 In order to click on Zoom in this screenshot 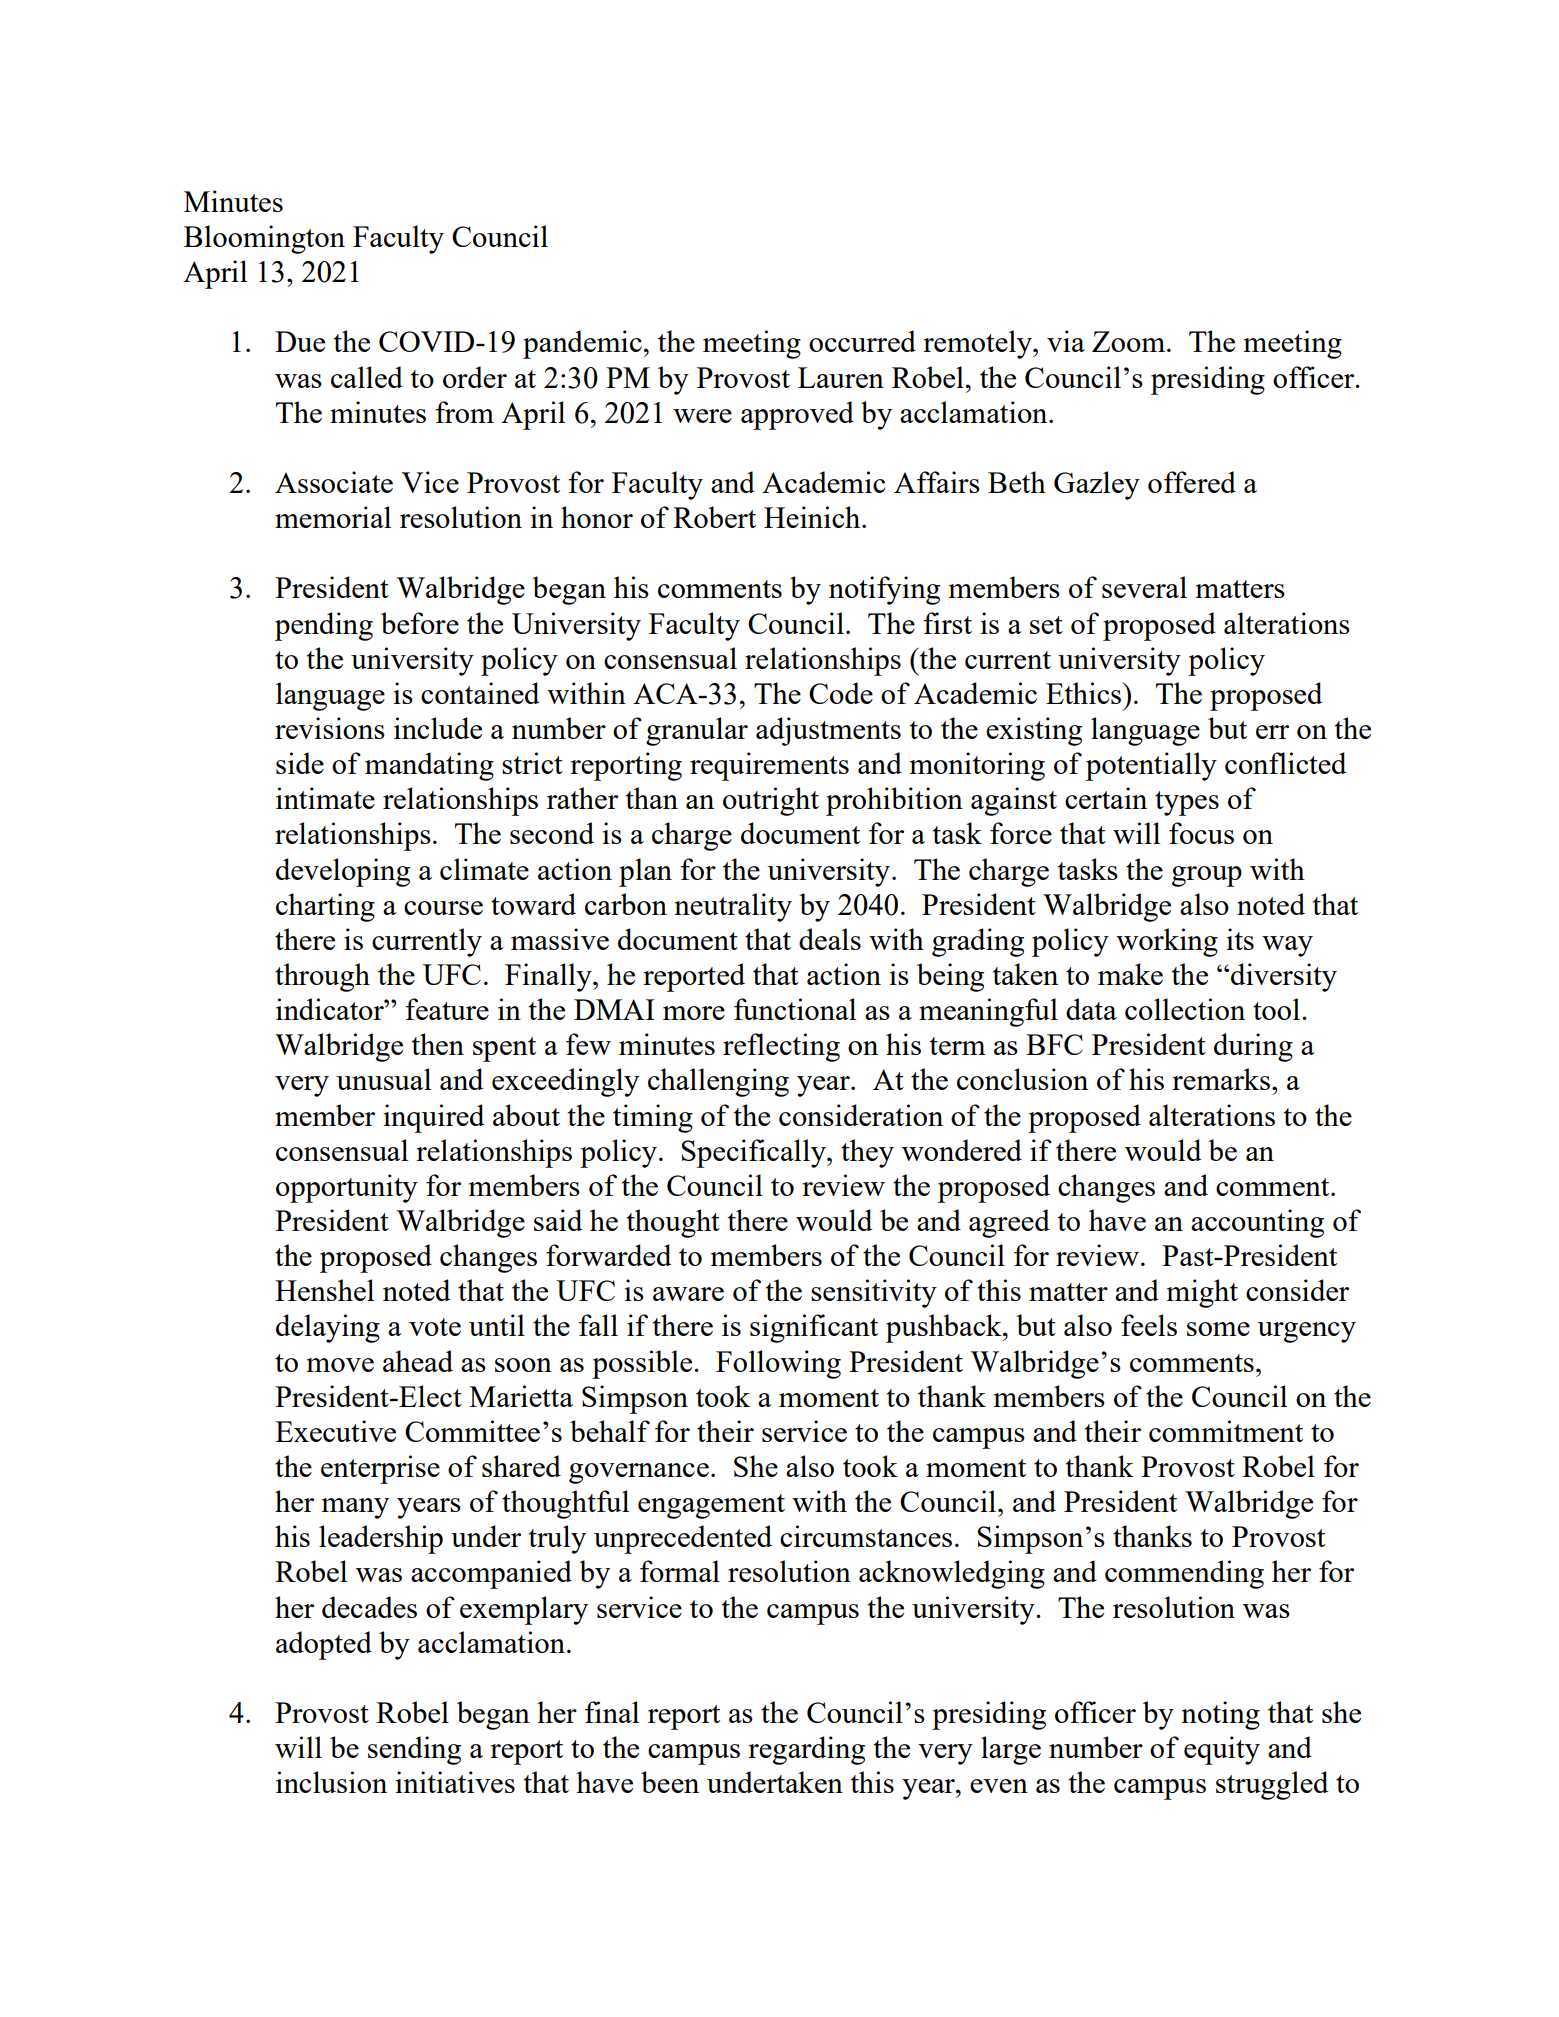, I will do `click(1130, 341)`.
